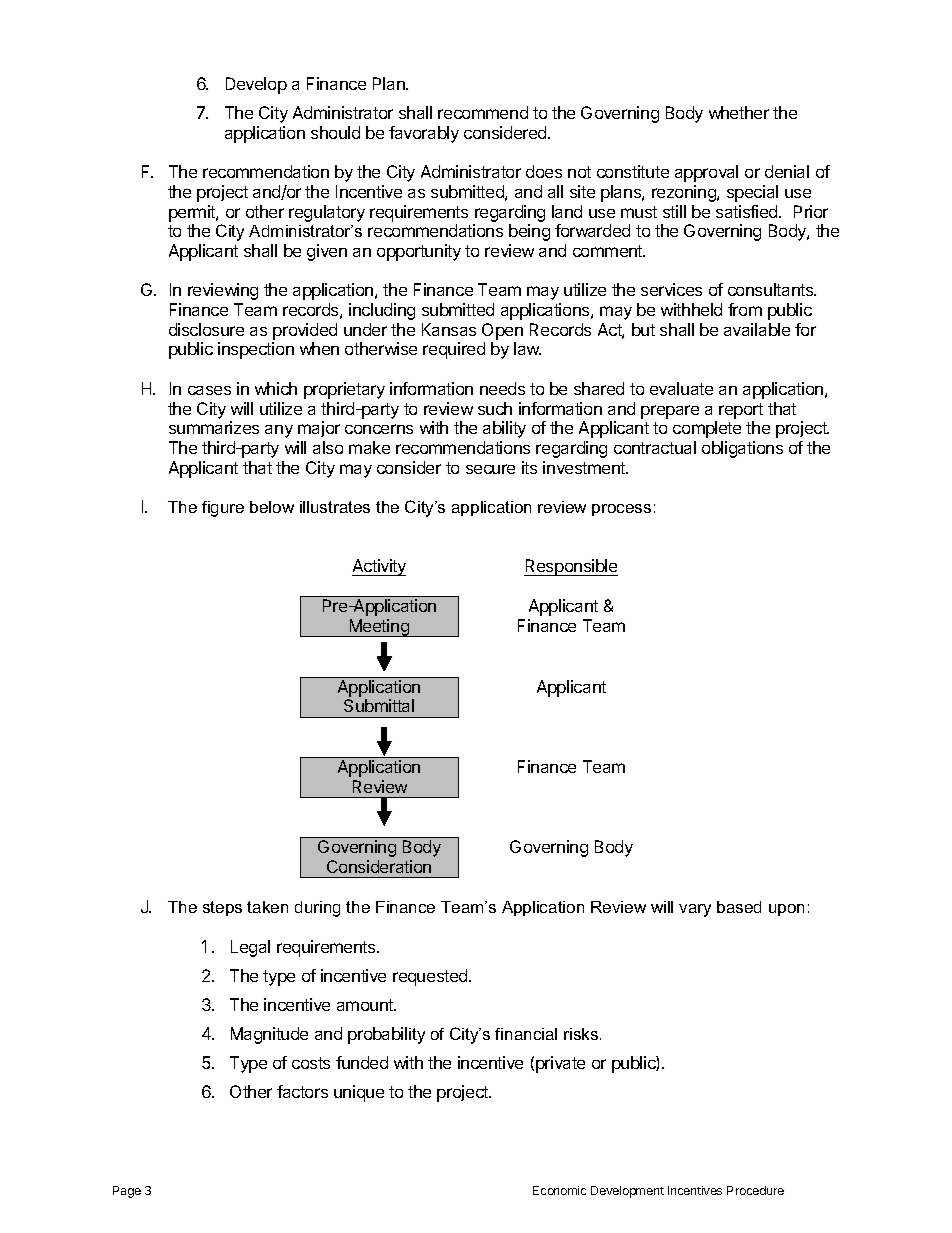 The height and width of the image is (1233, 952). Describe the element at coordinates (741, 411) in the image. I see `report` at that location.
